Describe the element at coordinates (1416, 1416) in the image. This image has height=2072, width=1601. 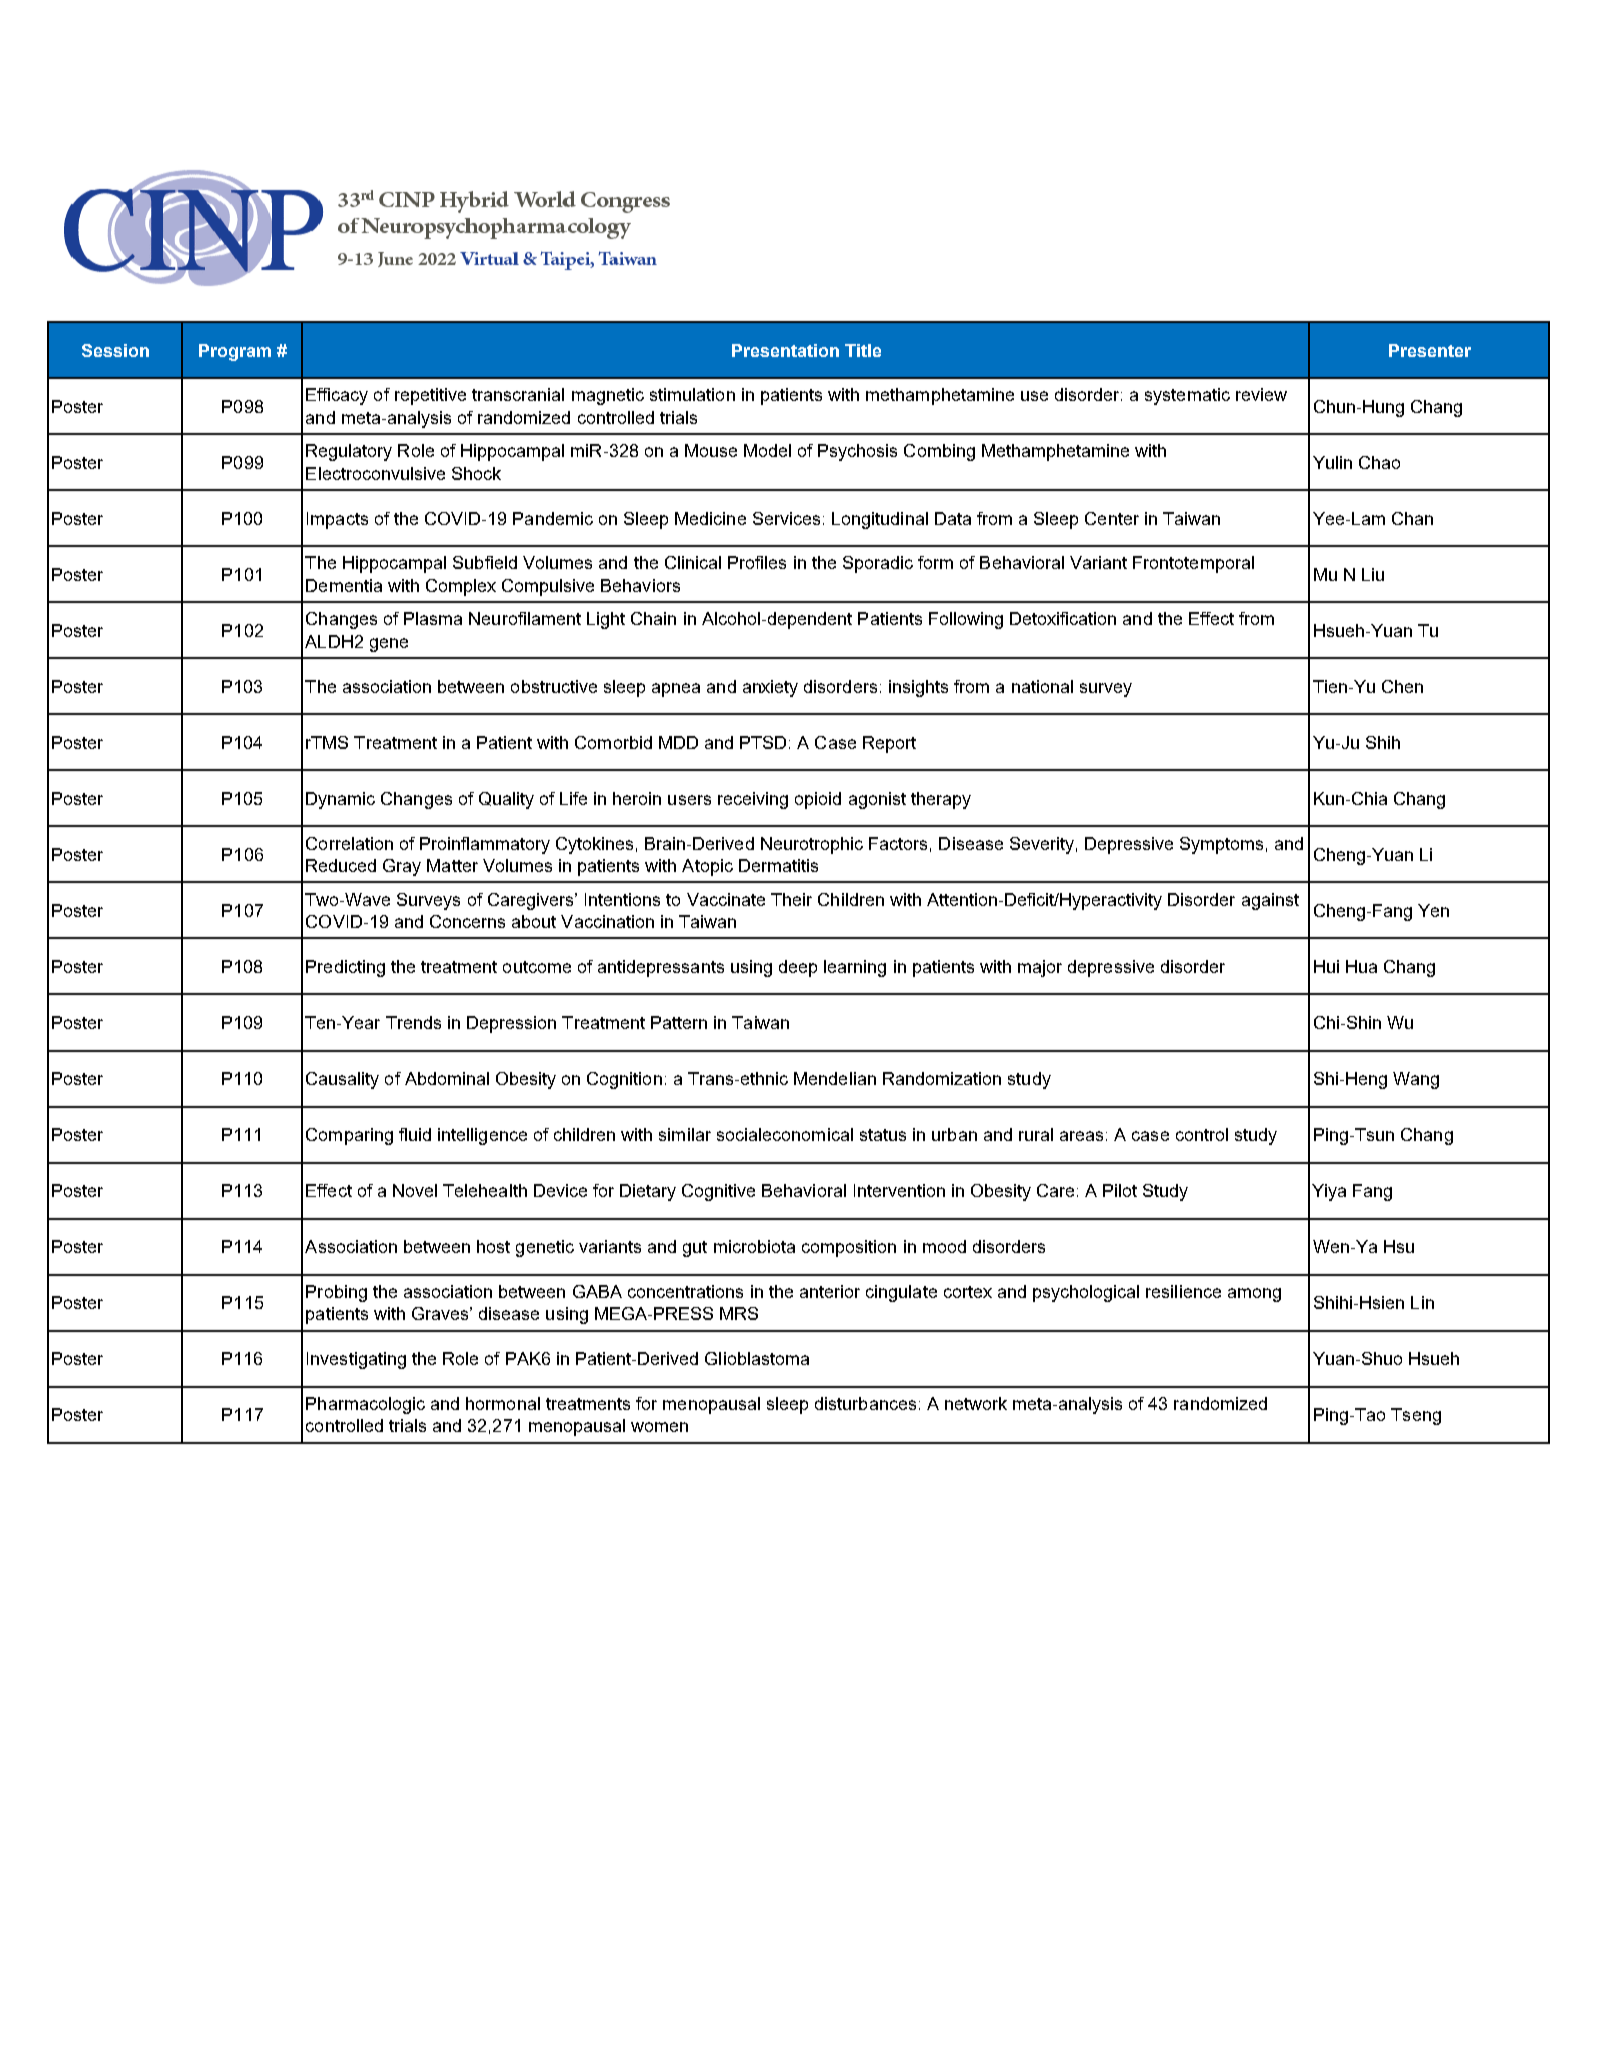
I see `Tseng` at that location.
